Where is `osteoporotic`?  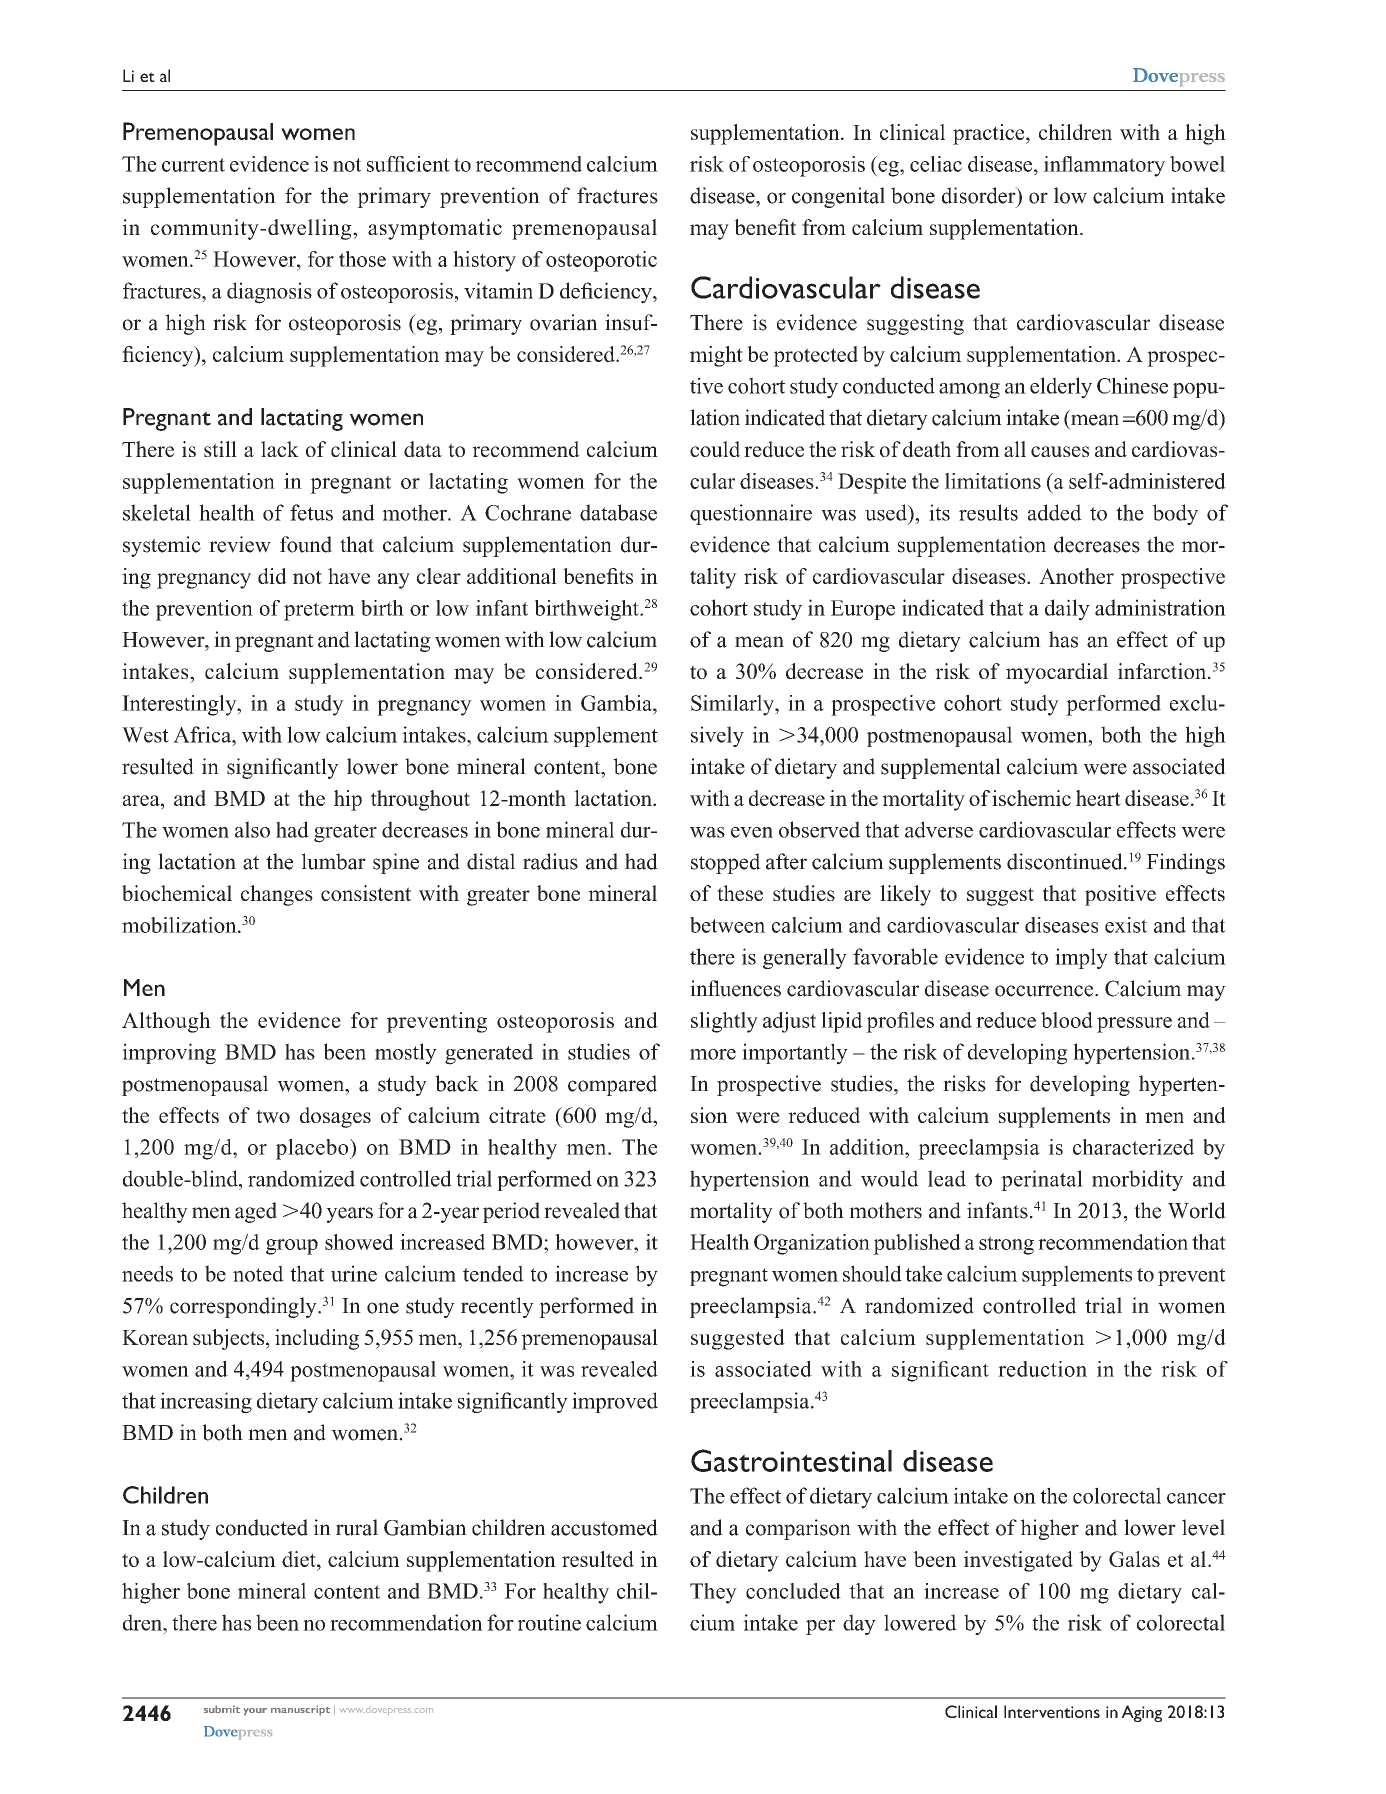 osteoporotic is located at coordinates (601, 261).
